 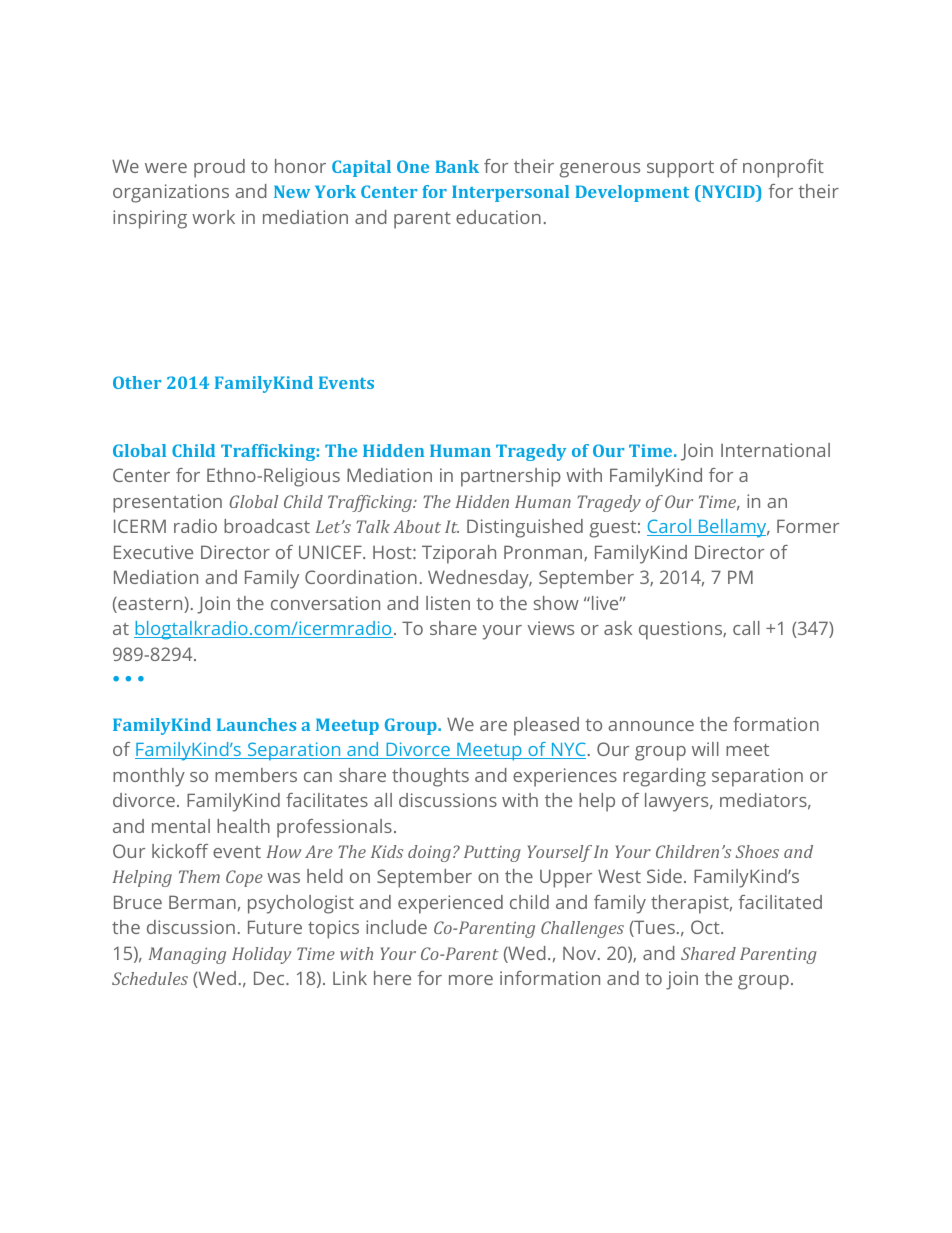 What do you see at coordinates (706, 927) in the page?
I see `Oct` at bounding box center [706, 927].
